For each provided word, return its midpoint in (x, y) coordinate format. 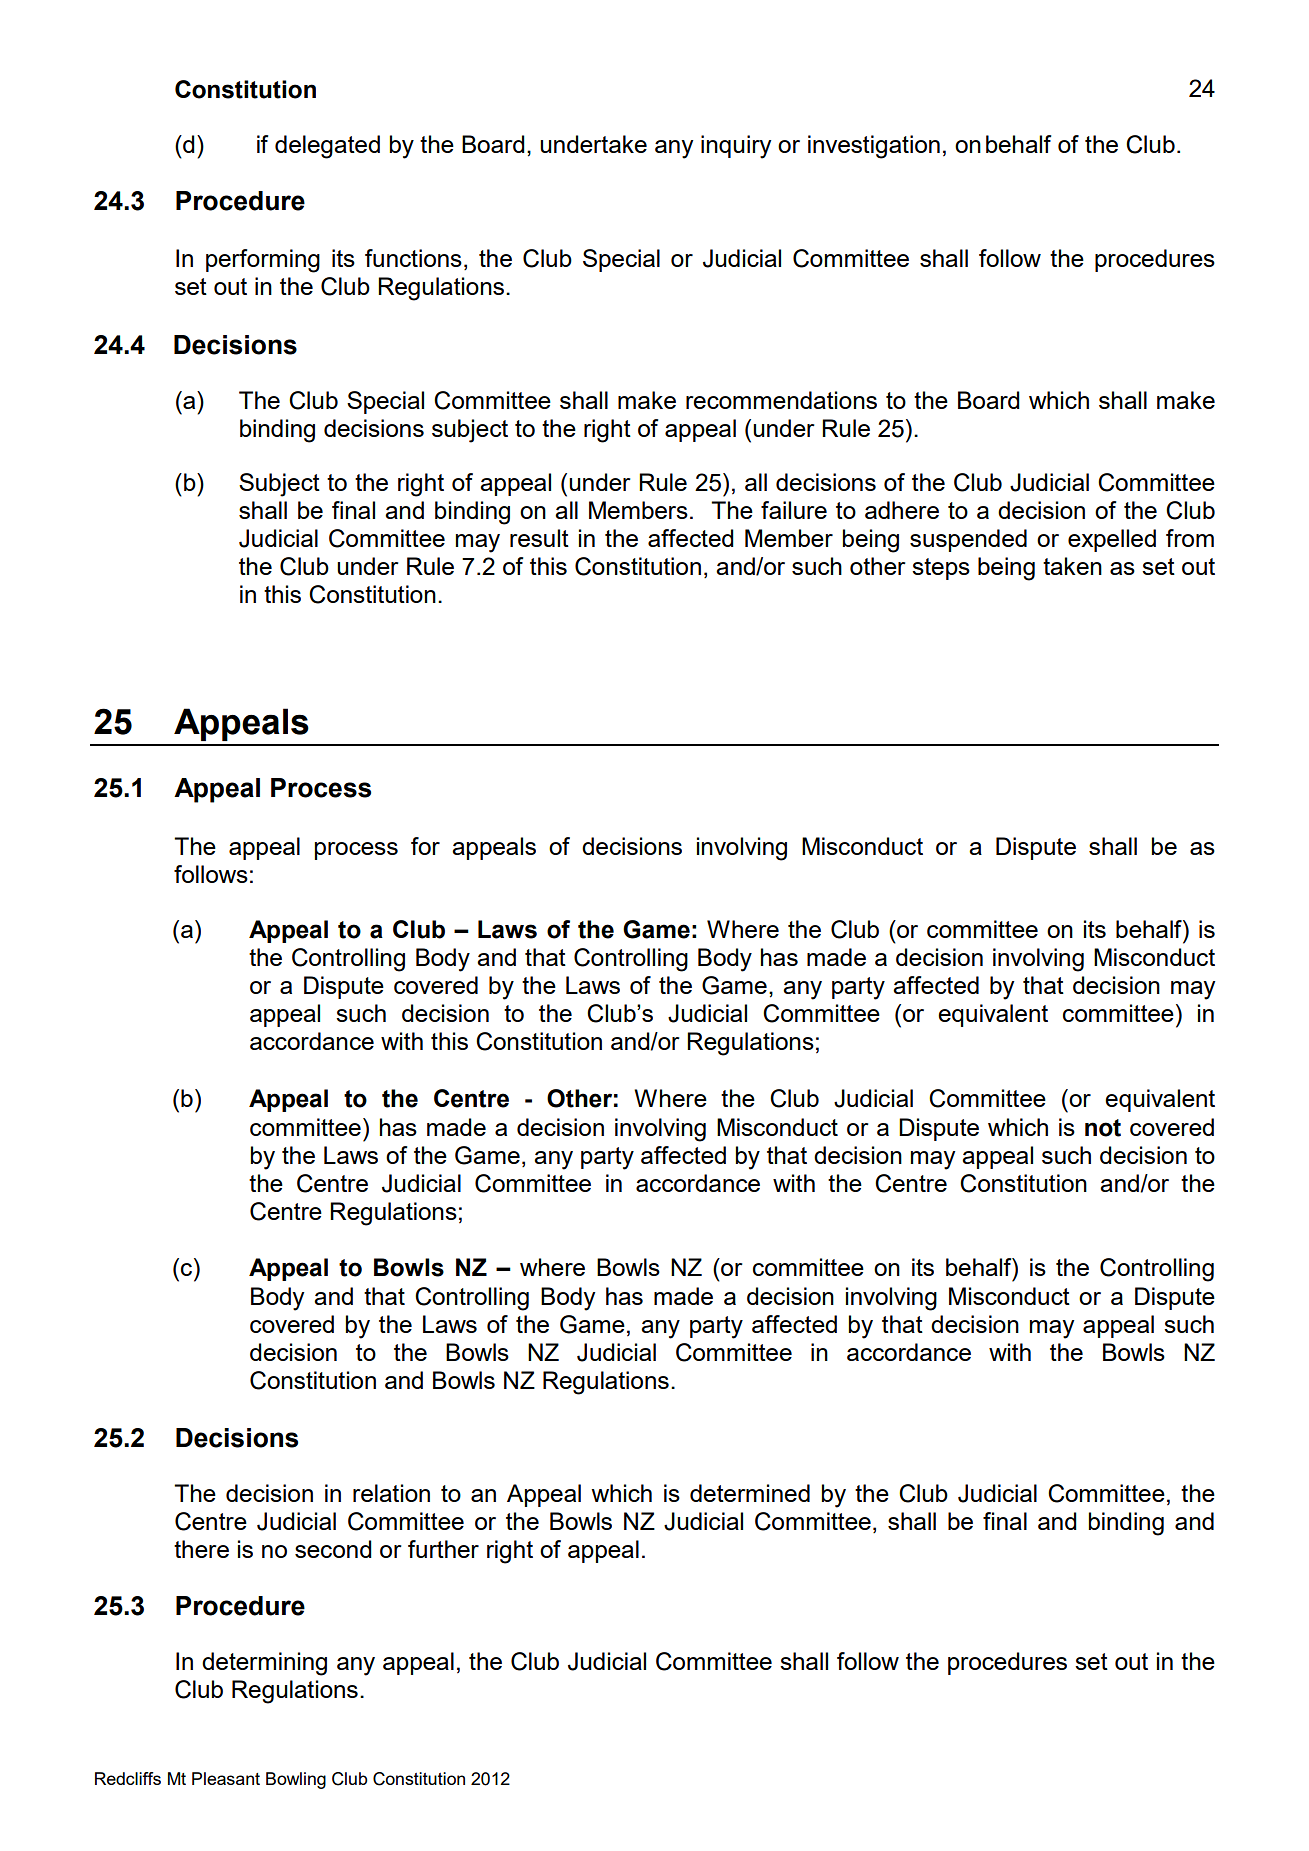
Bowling (296, 1780)
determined (750, 1493)
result (539, 538)
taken (1072, 566)
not (1103, 1128)
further (443, 1549)
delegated (327, 147)
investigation (874, 147)
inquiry (736, 147)
